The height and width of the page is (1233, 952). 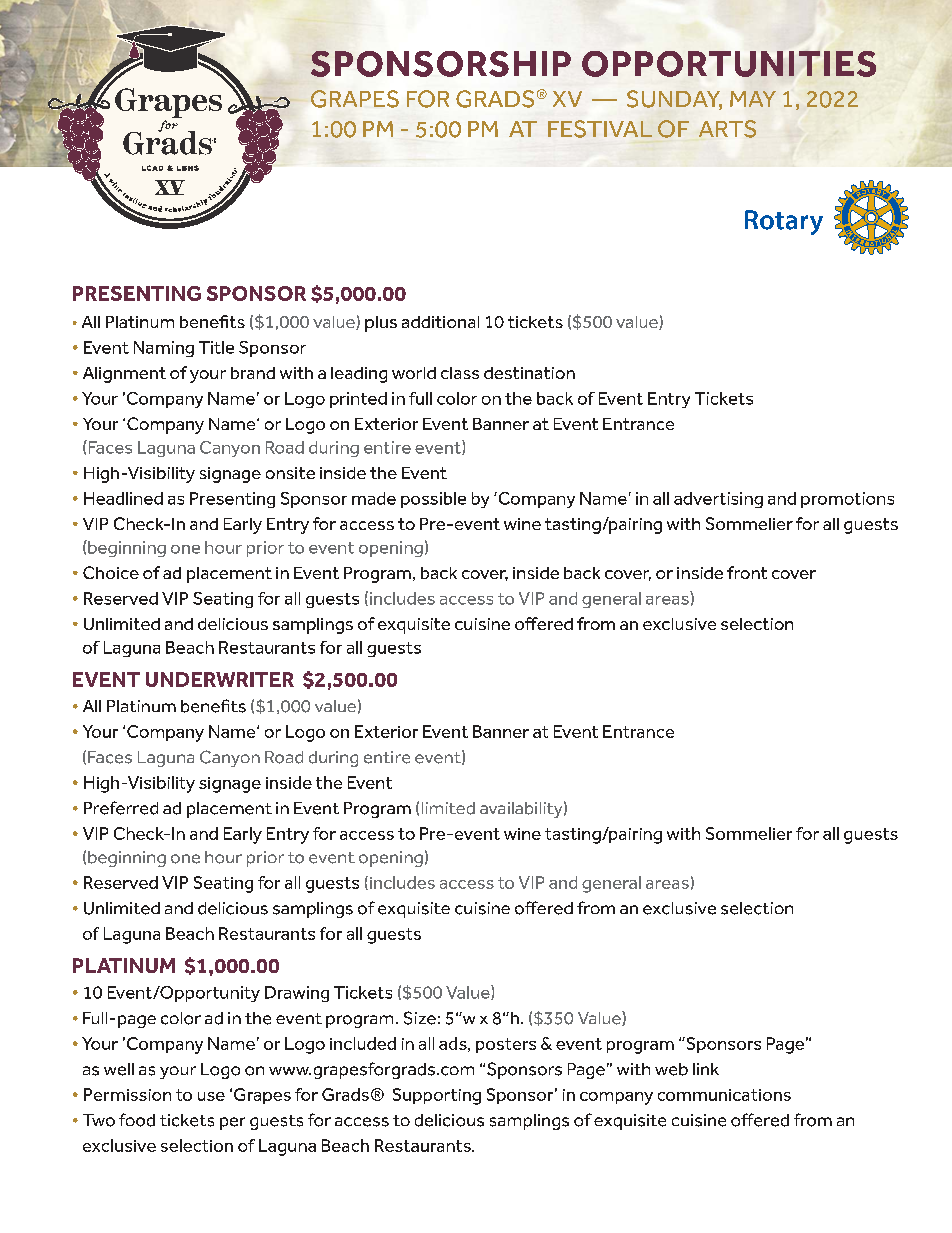 I want to click on MAY, so click(x=753, y=99).
